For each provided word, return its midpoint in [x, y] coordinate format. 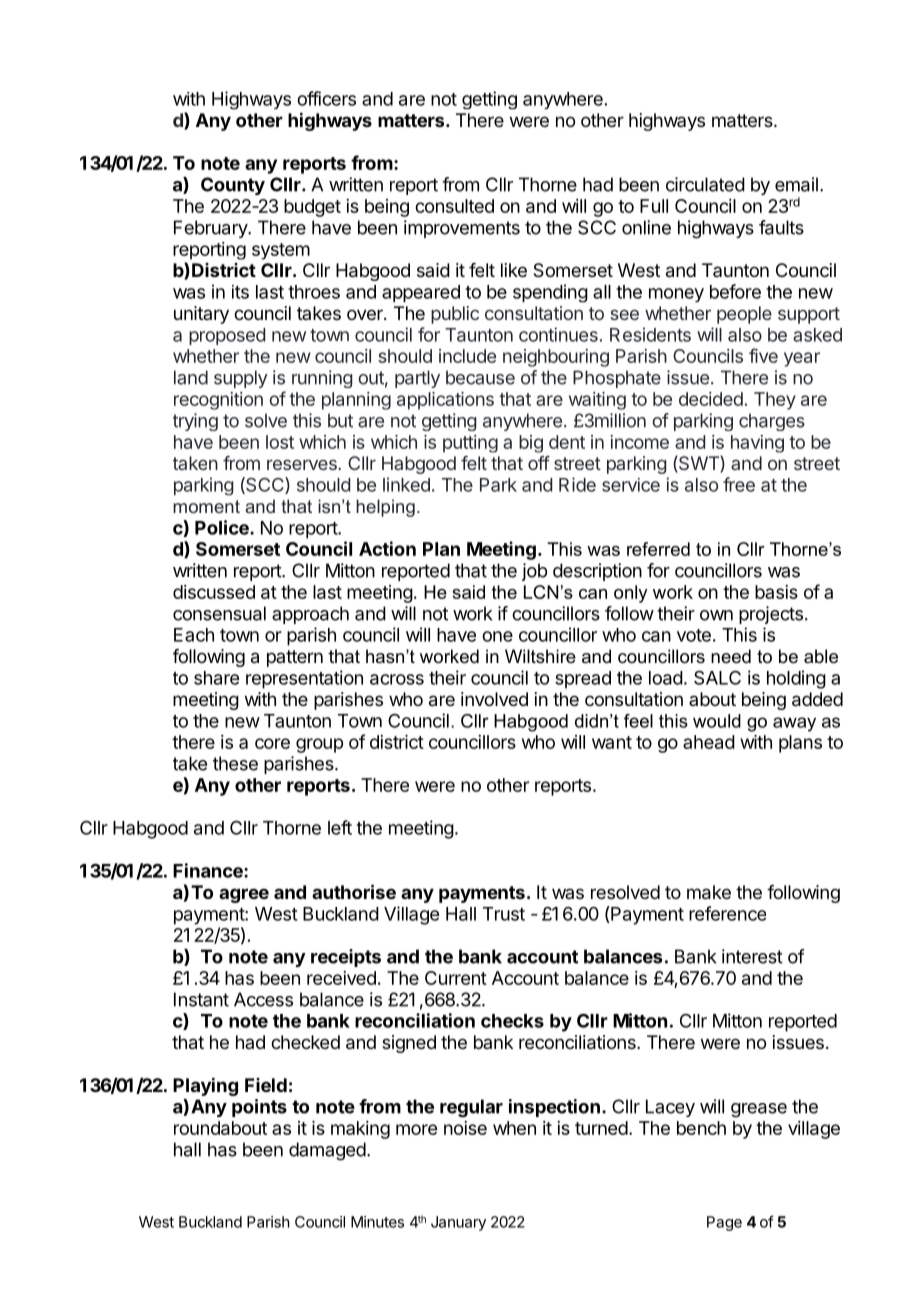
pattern [295, 658]
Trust [504, 914]
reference [727, 913]
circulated [705, 184]
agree [244, 895]
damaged [327, 1151]
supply [241, 379]
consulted [454, 206]
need [731, 656]
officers [326, 98]
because [480, 377]
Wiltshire [540, 656]
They [775, 401]
